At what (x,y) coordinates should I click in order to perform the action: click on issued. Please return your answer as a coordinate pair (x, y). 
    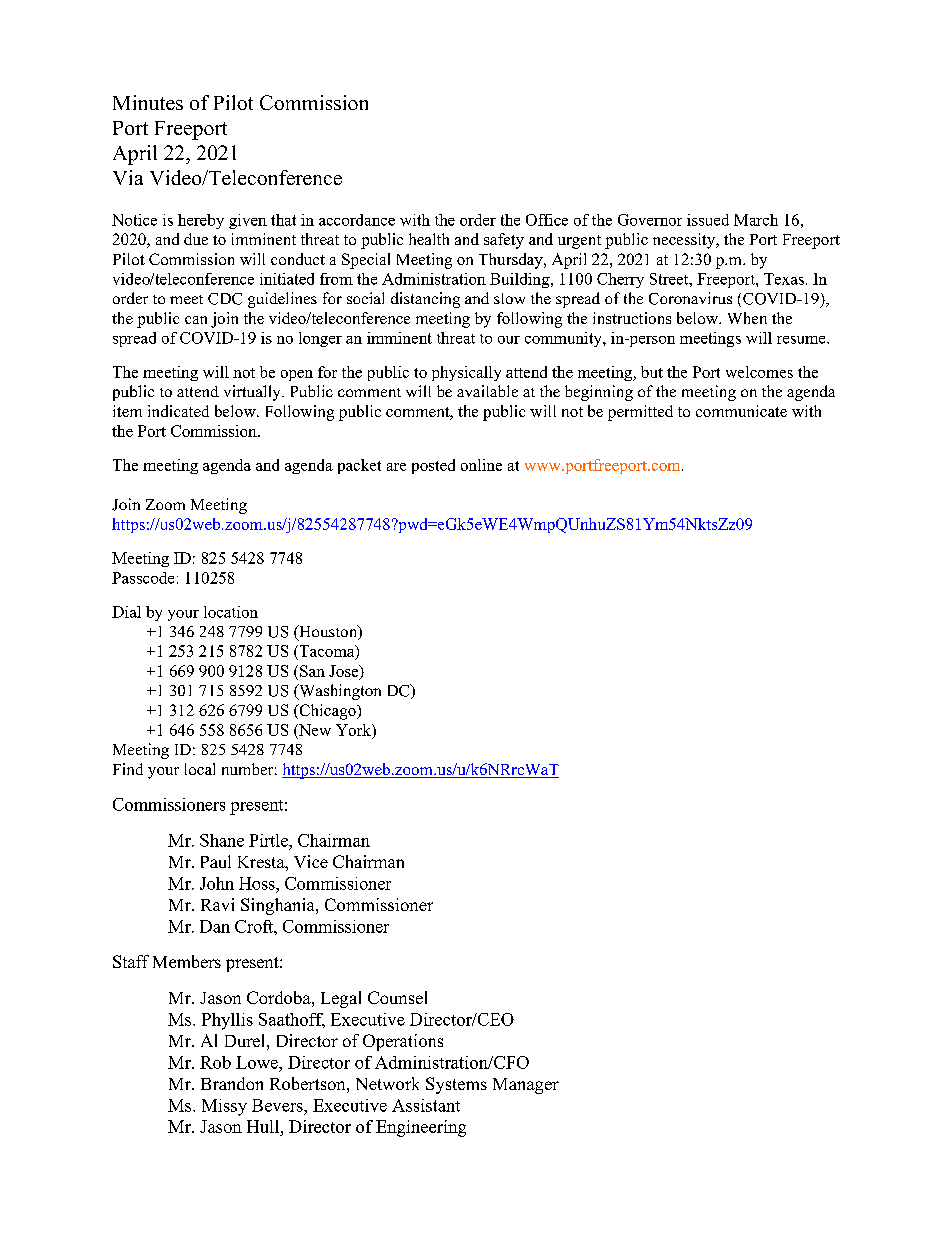
    Looking at the image, I should click on (708, 220).
